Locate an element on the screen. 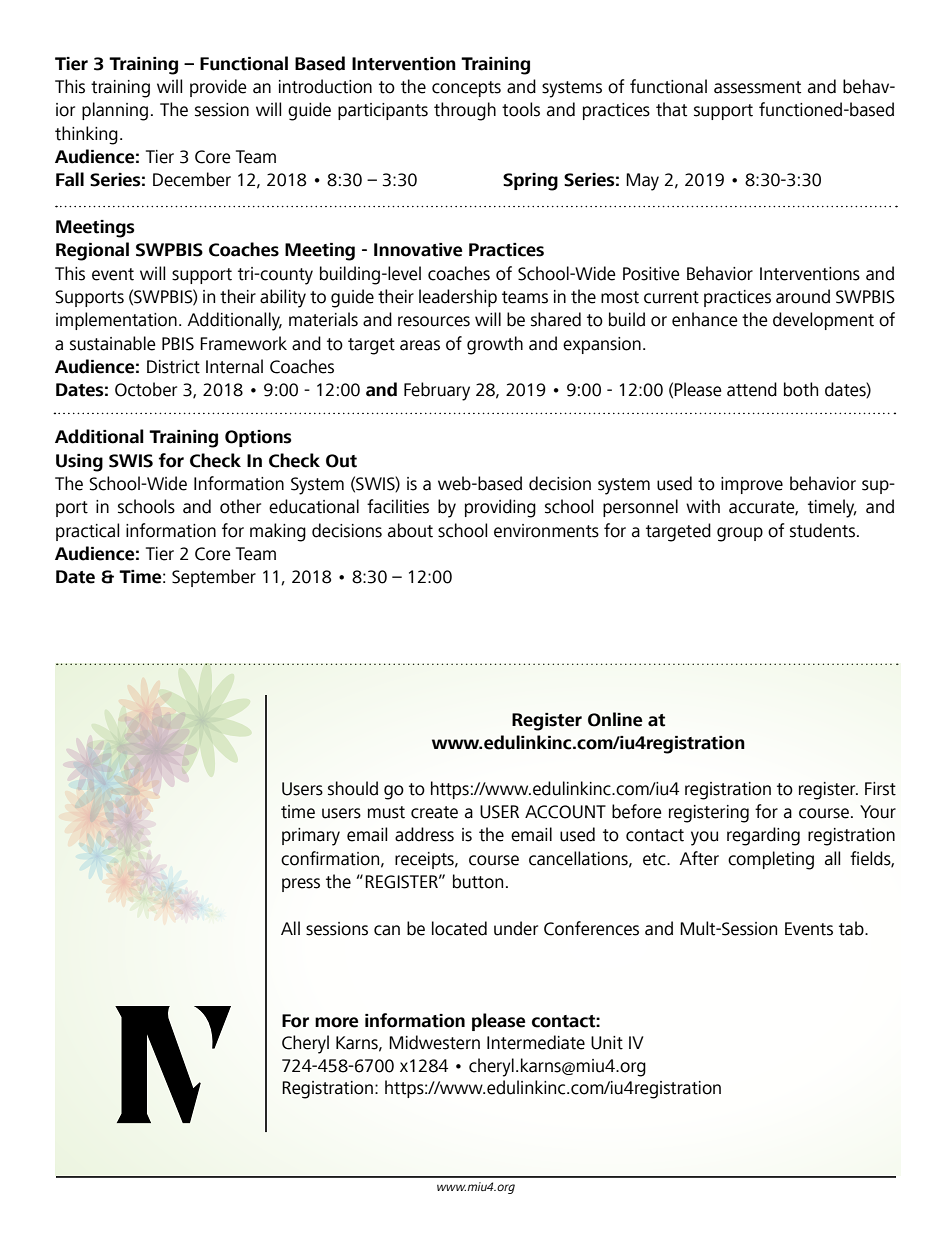  provide is located at coordinates (218, 88).
